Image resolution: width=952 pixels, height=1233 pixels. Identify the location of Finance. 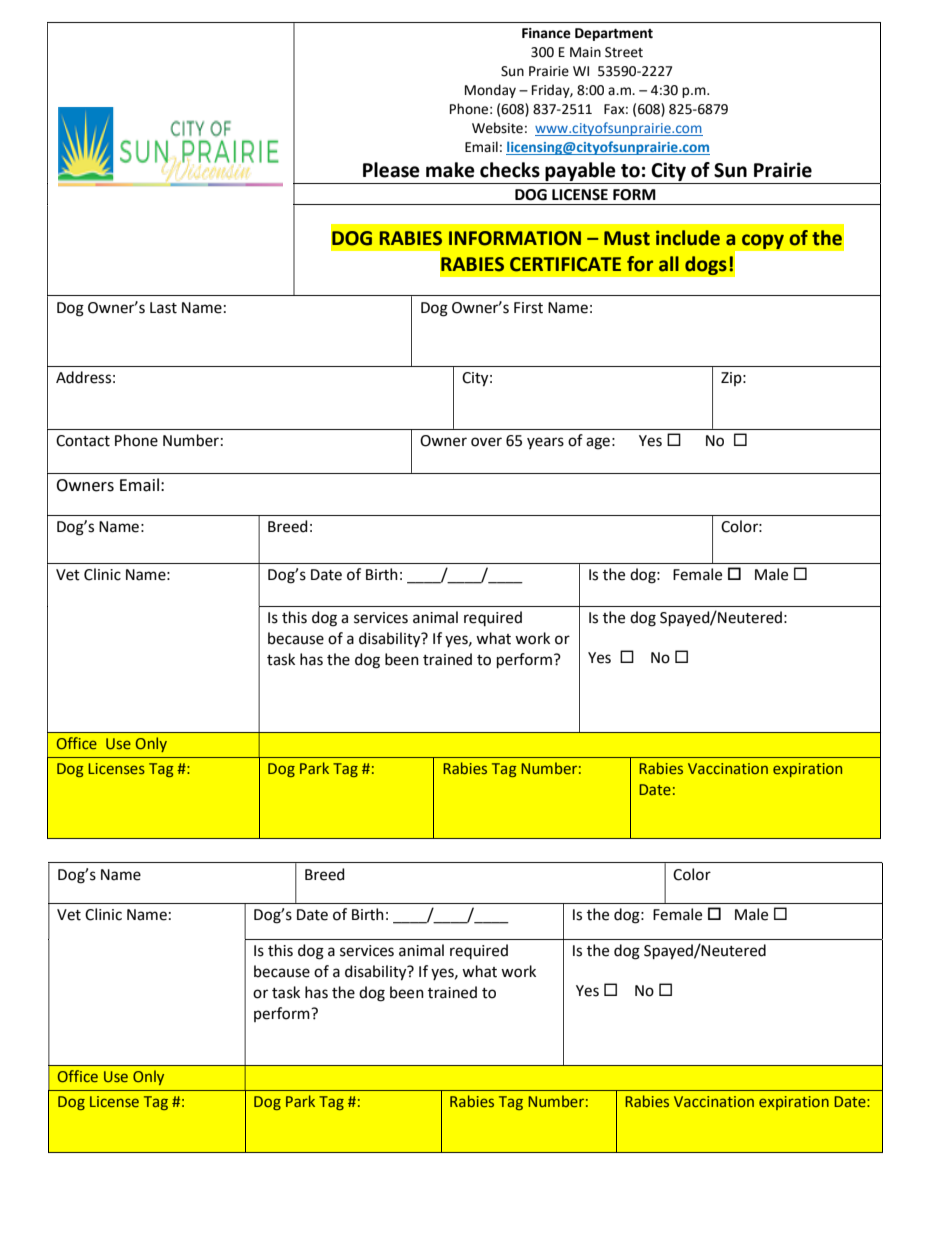
(546, 33).
